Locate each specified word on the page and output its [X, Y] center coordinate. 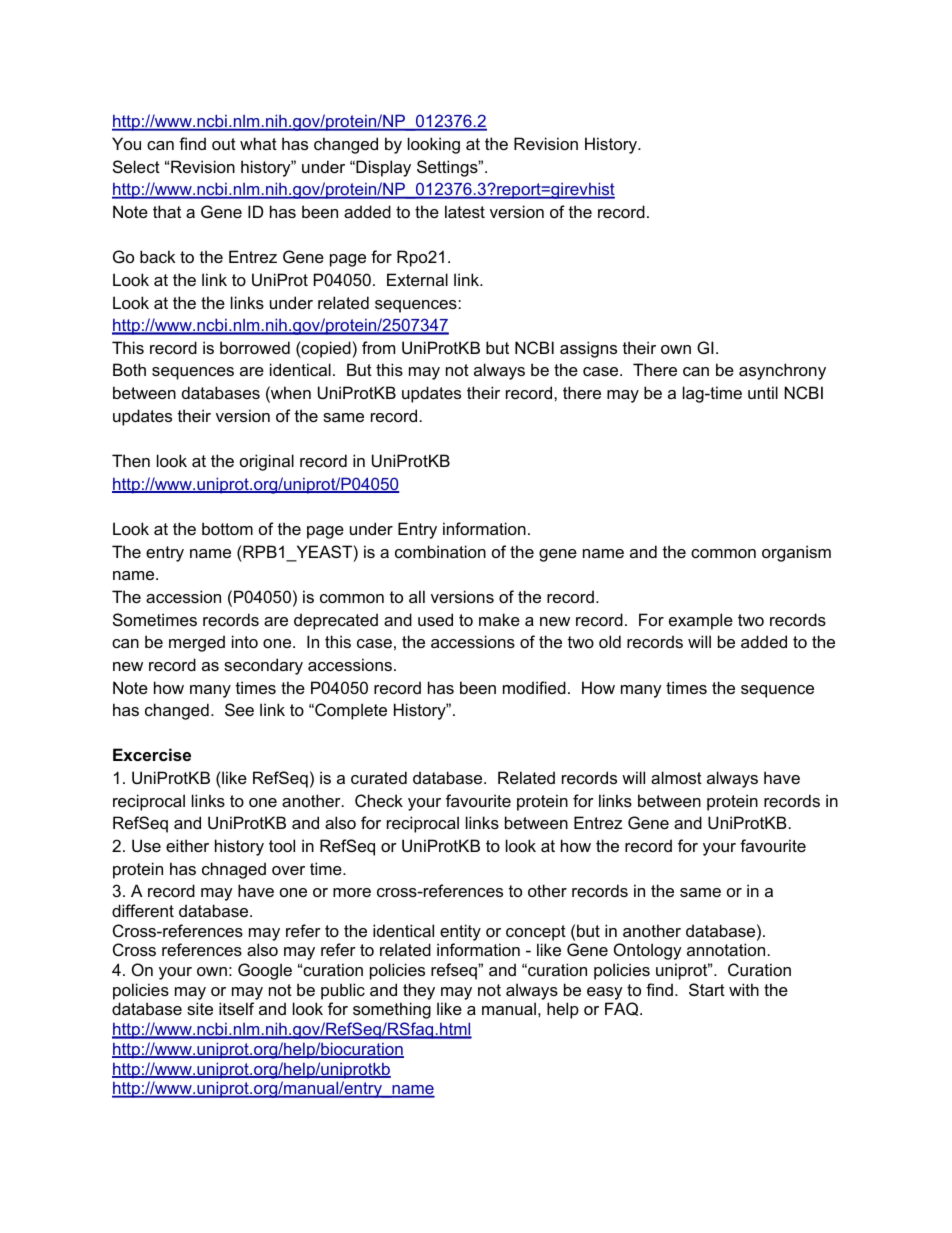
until [763, 392]
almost [676, 777]
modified [534, 687]
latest [465, 211]
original [267, 462]
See [239, 709]
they [419, 991]
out [224, 144]
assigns [588, 349]
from [378, 347]
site [200, 1008]
